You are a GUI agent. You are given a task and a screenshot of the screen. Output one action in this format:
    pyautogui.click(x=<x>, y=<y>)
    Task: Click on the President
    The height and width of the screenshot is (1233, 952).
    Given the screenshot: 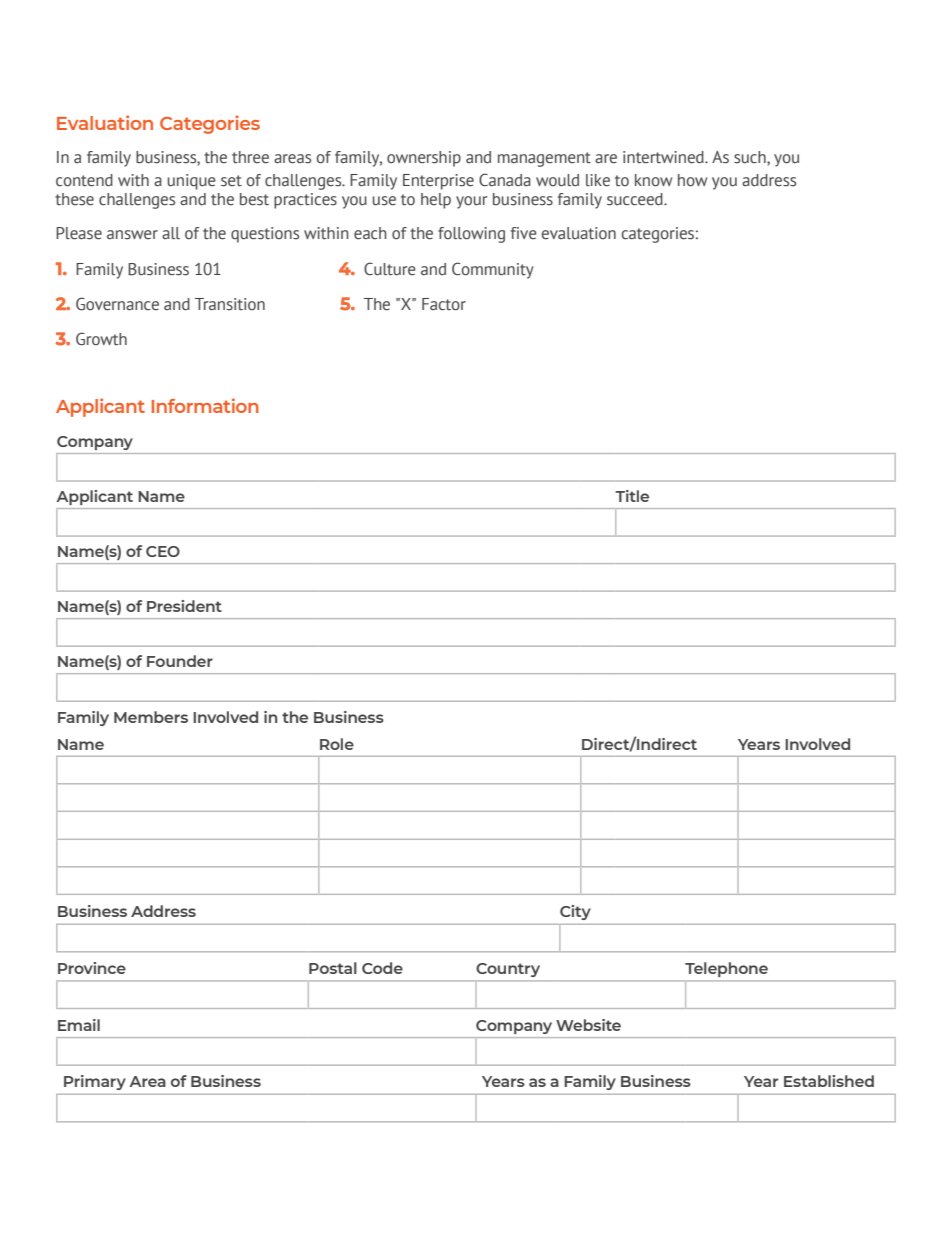 What is the action you would take?
    pyautogui.click(x=184, y=606)
